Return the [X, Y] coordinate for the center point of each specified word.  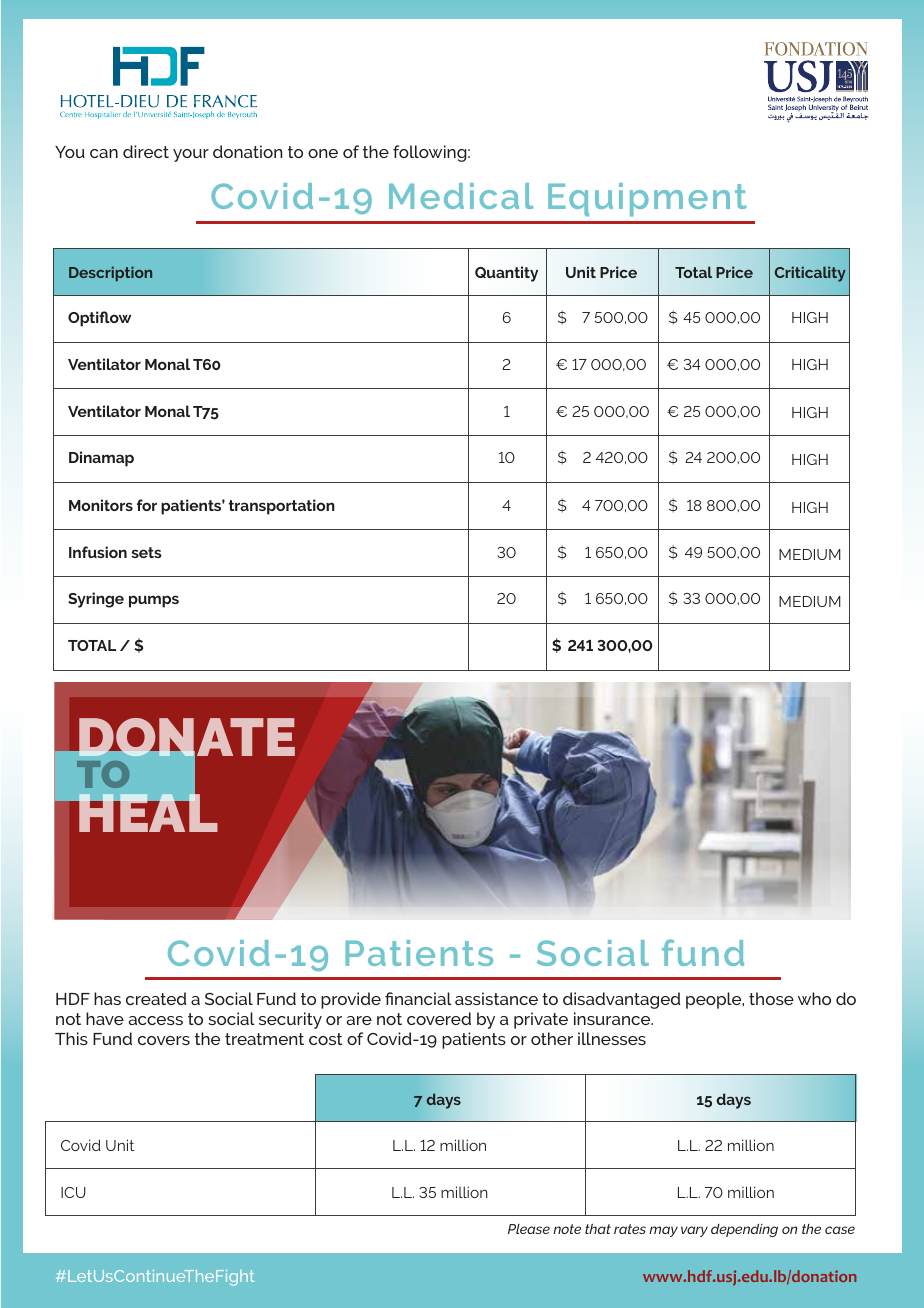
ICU [73, 1192]
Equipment [647, 200]
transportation [282, 507]
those [771, 998]
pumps [154, 601]
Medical [461, 196]
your [191, 155]
